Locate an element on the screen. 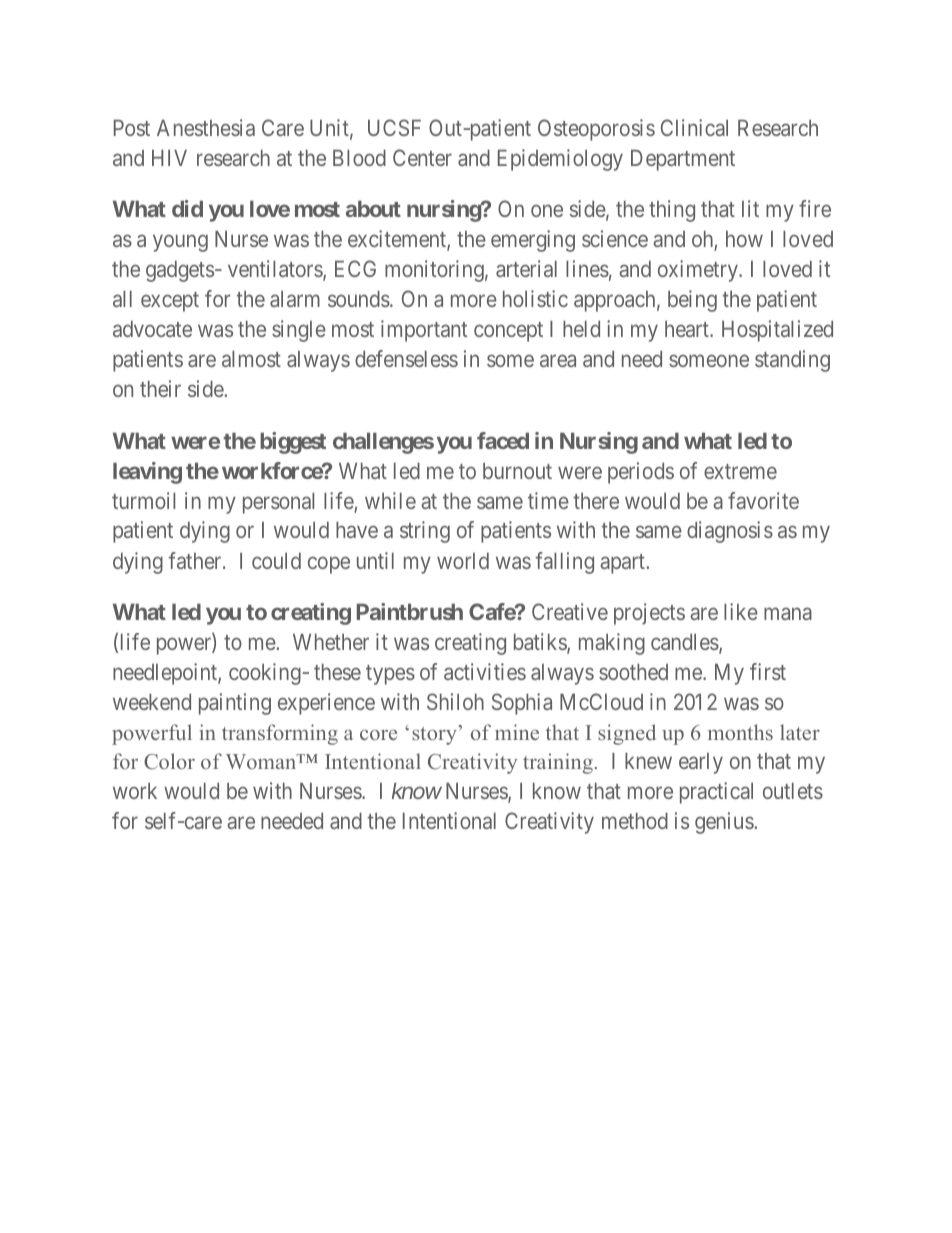 This screenshot has height=1233, width=952. like is located at coordinates (741, 611).
